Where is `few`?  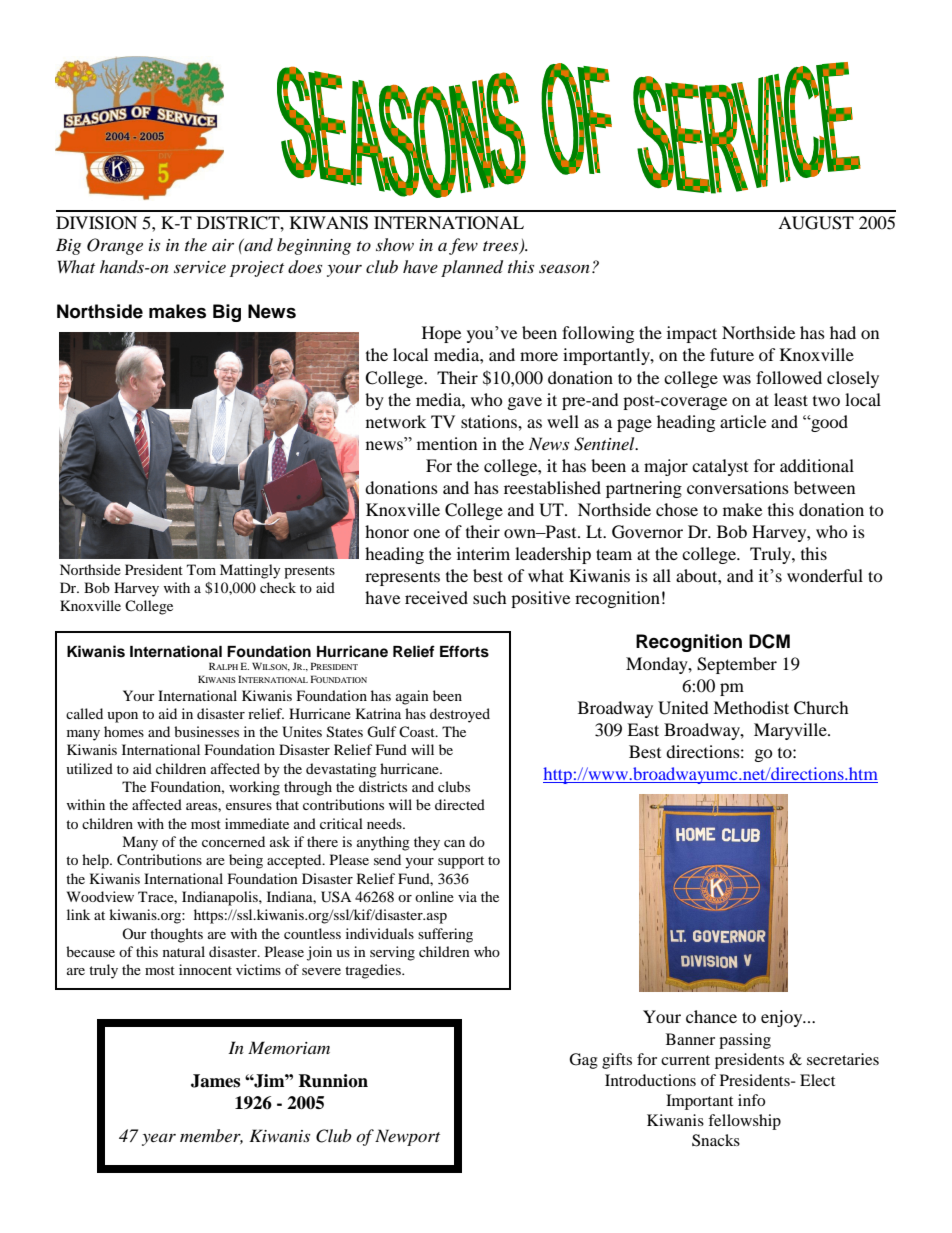 few is located at coordinates (463, 246).
